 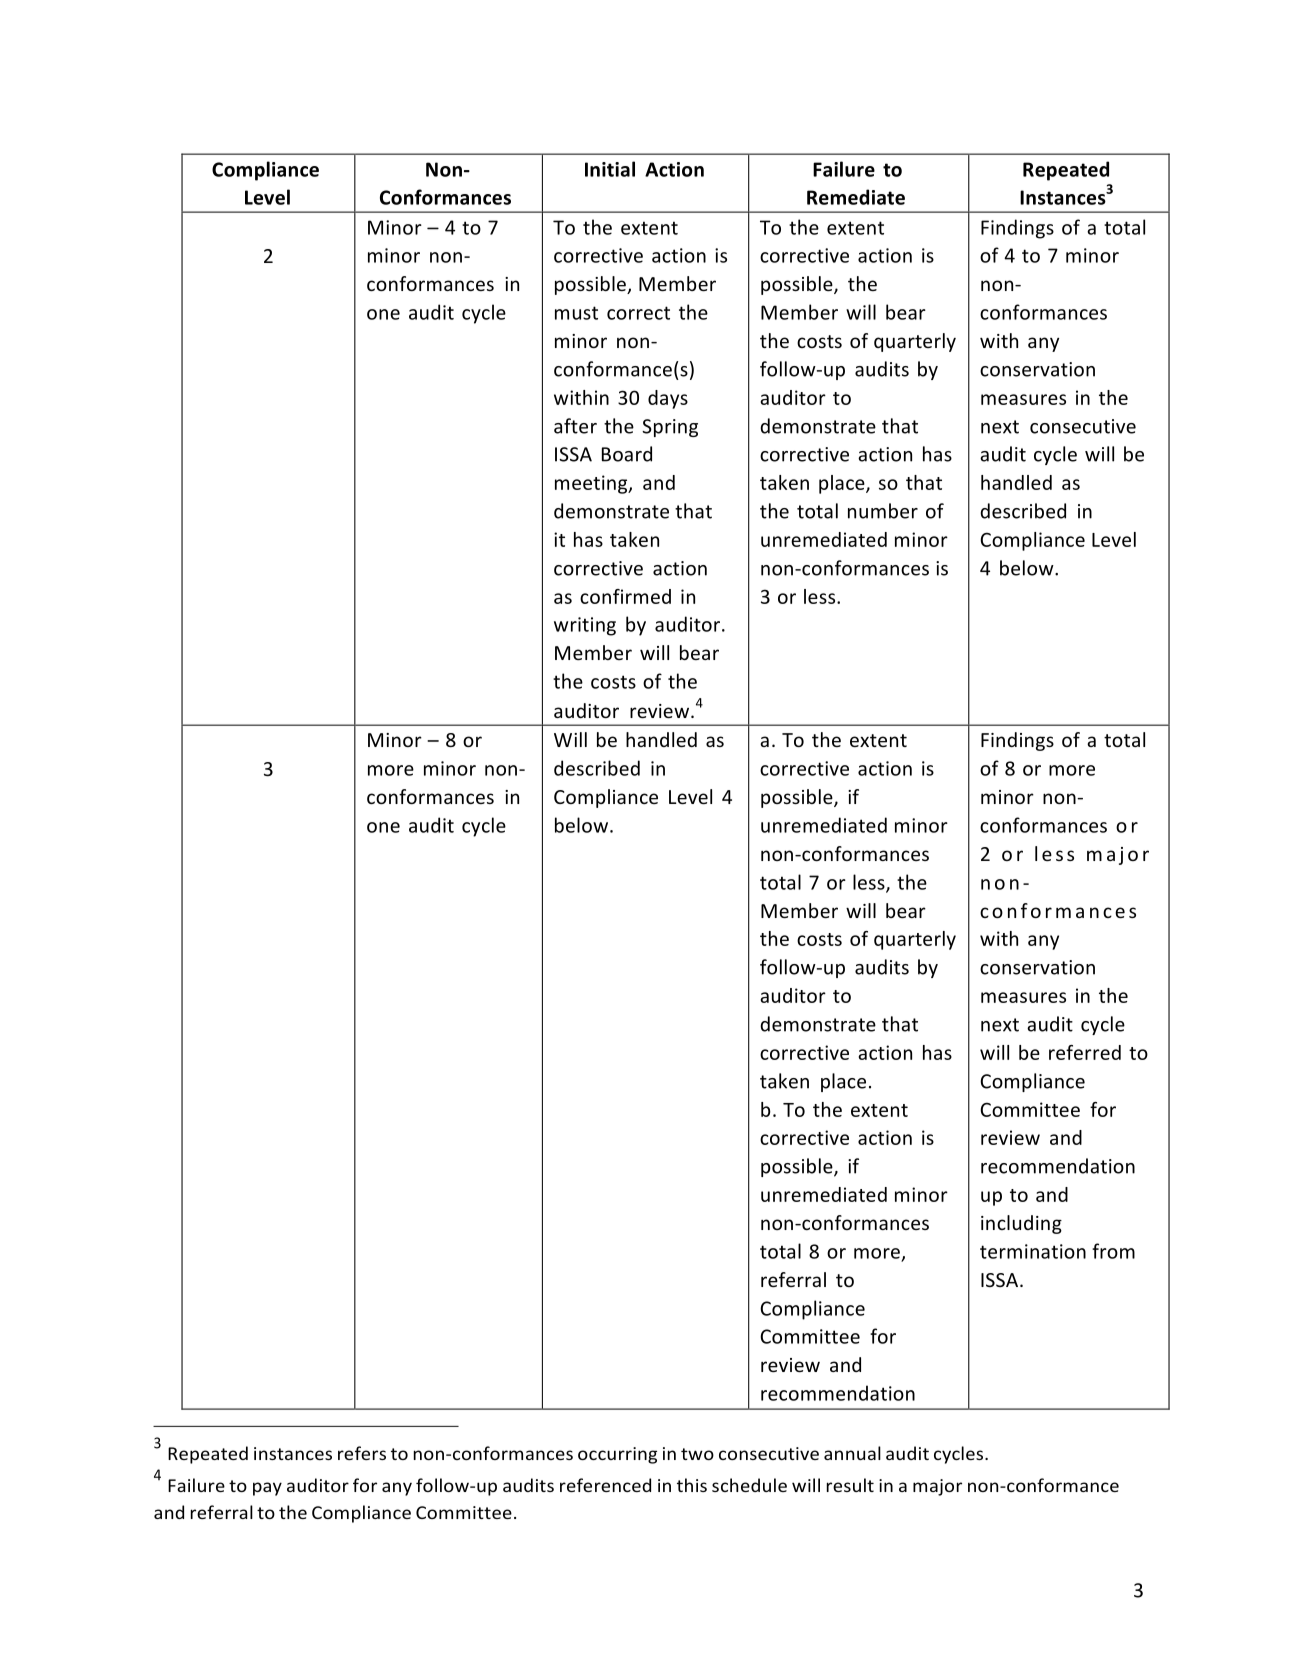 I want to click on writing, so click(x=585, y=626).
